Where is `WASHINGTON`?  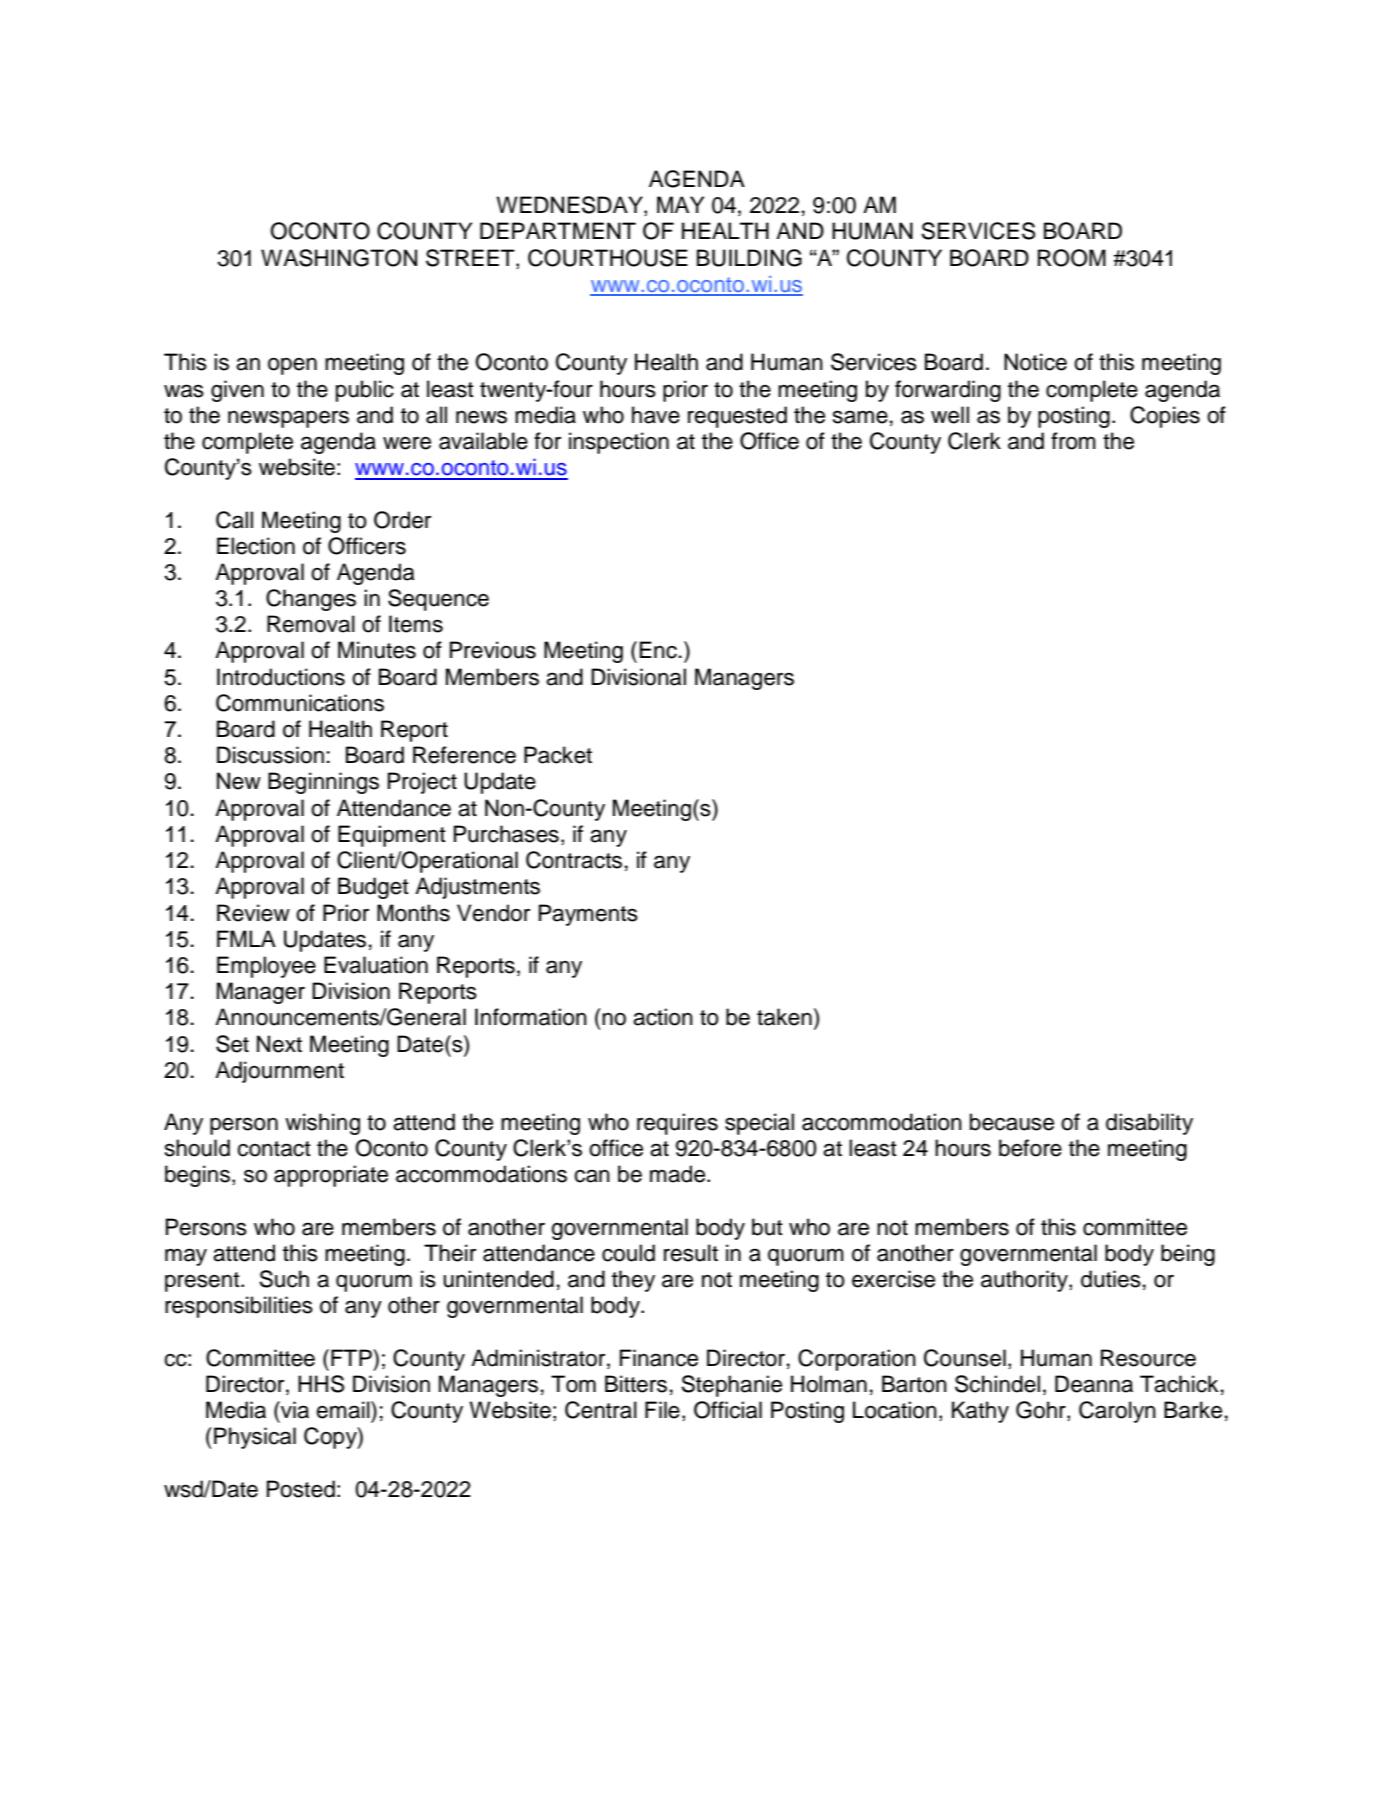 WASHINGTON is located at coordinates (339, 258).
